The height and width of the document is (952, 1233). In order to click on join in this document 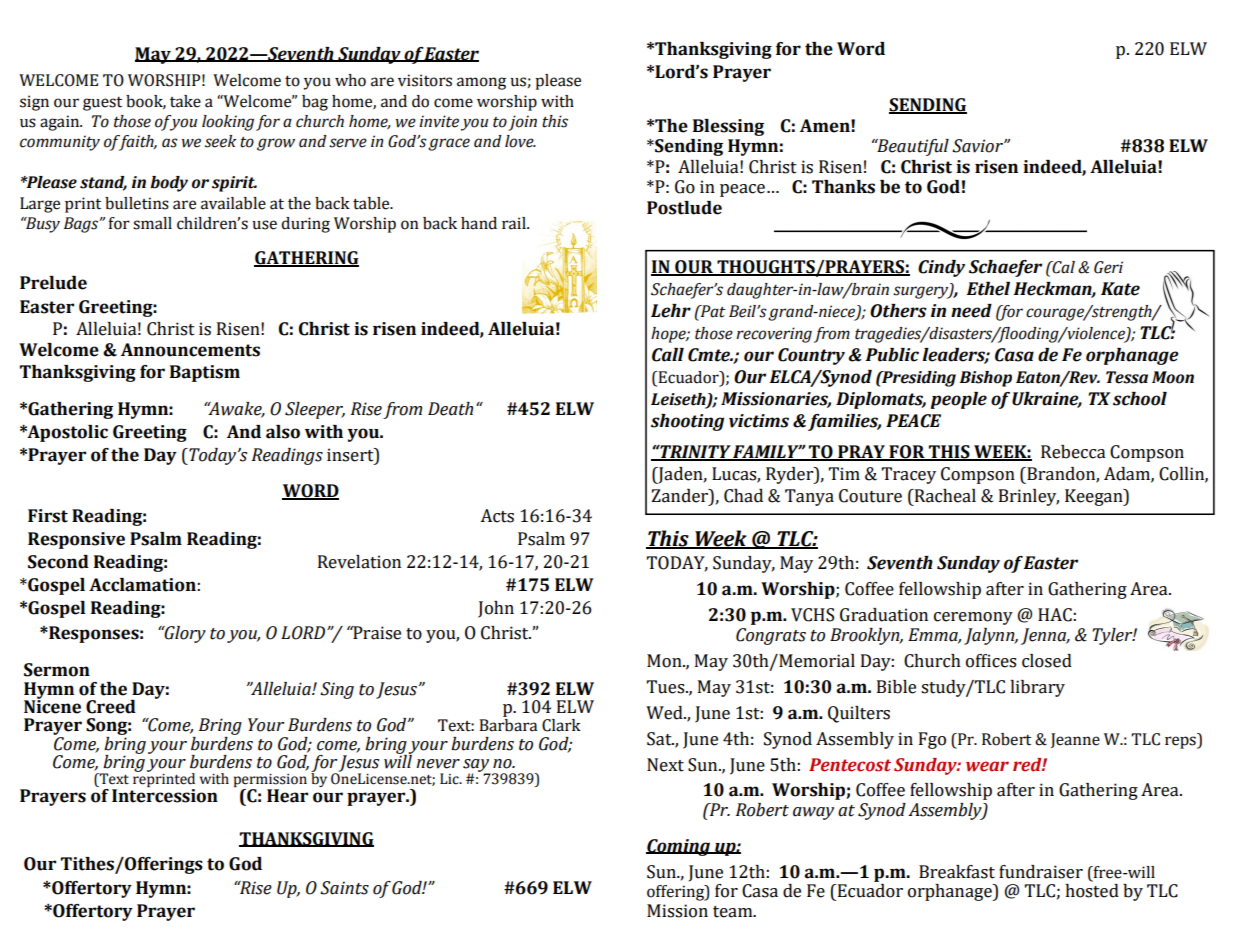, I will do `click(522, 123)`.
